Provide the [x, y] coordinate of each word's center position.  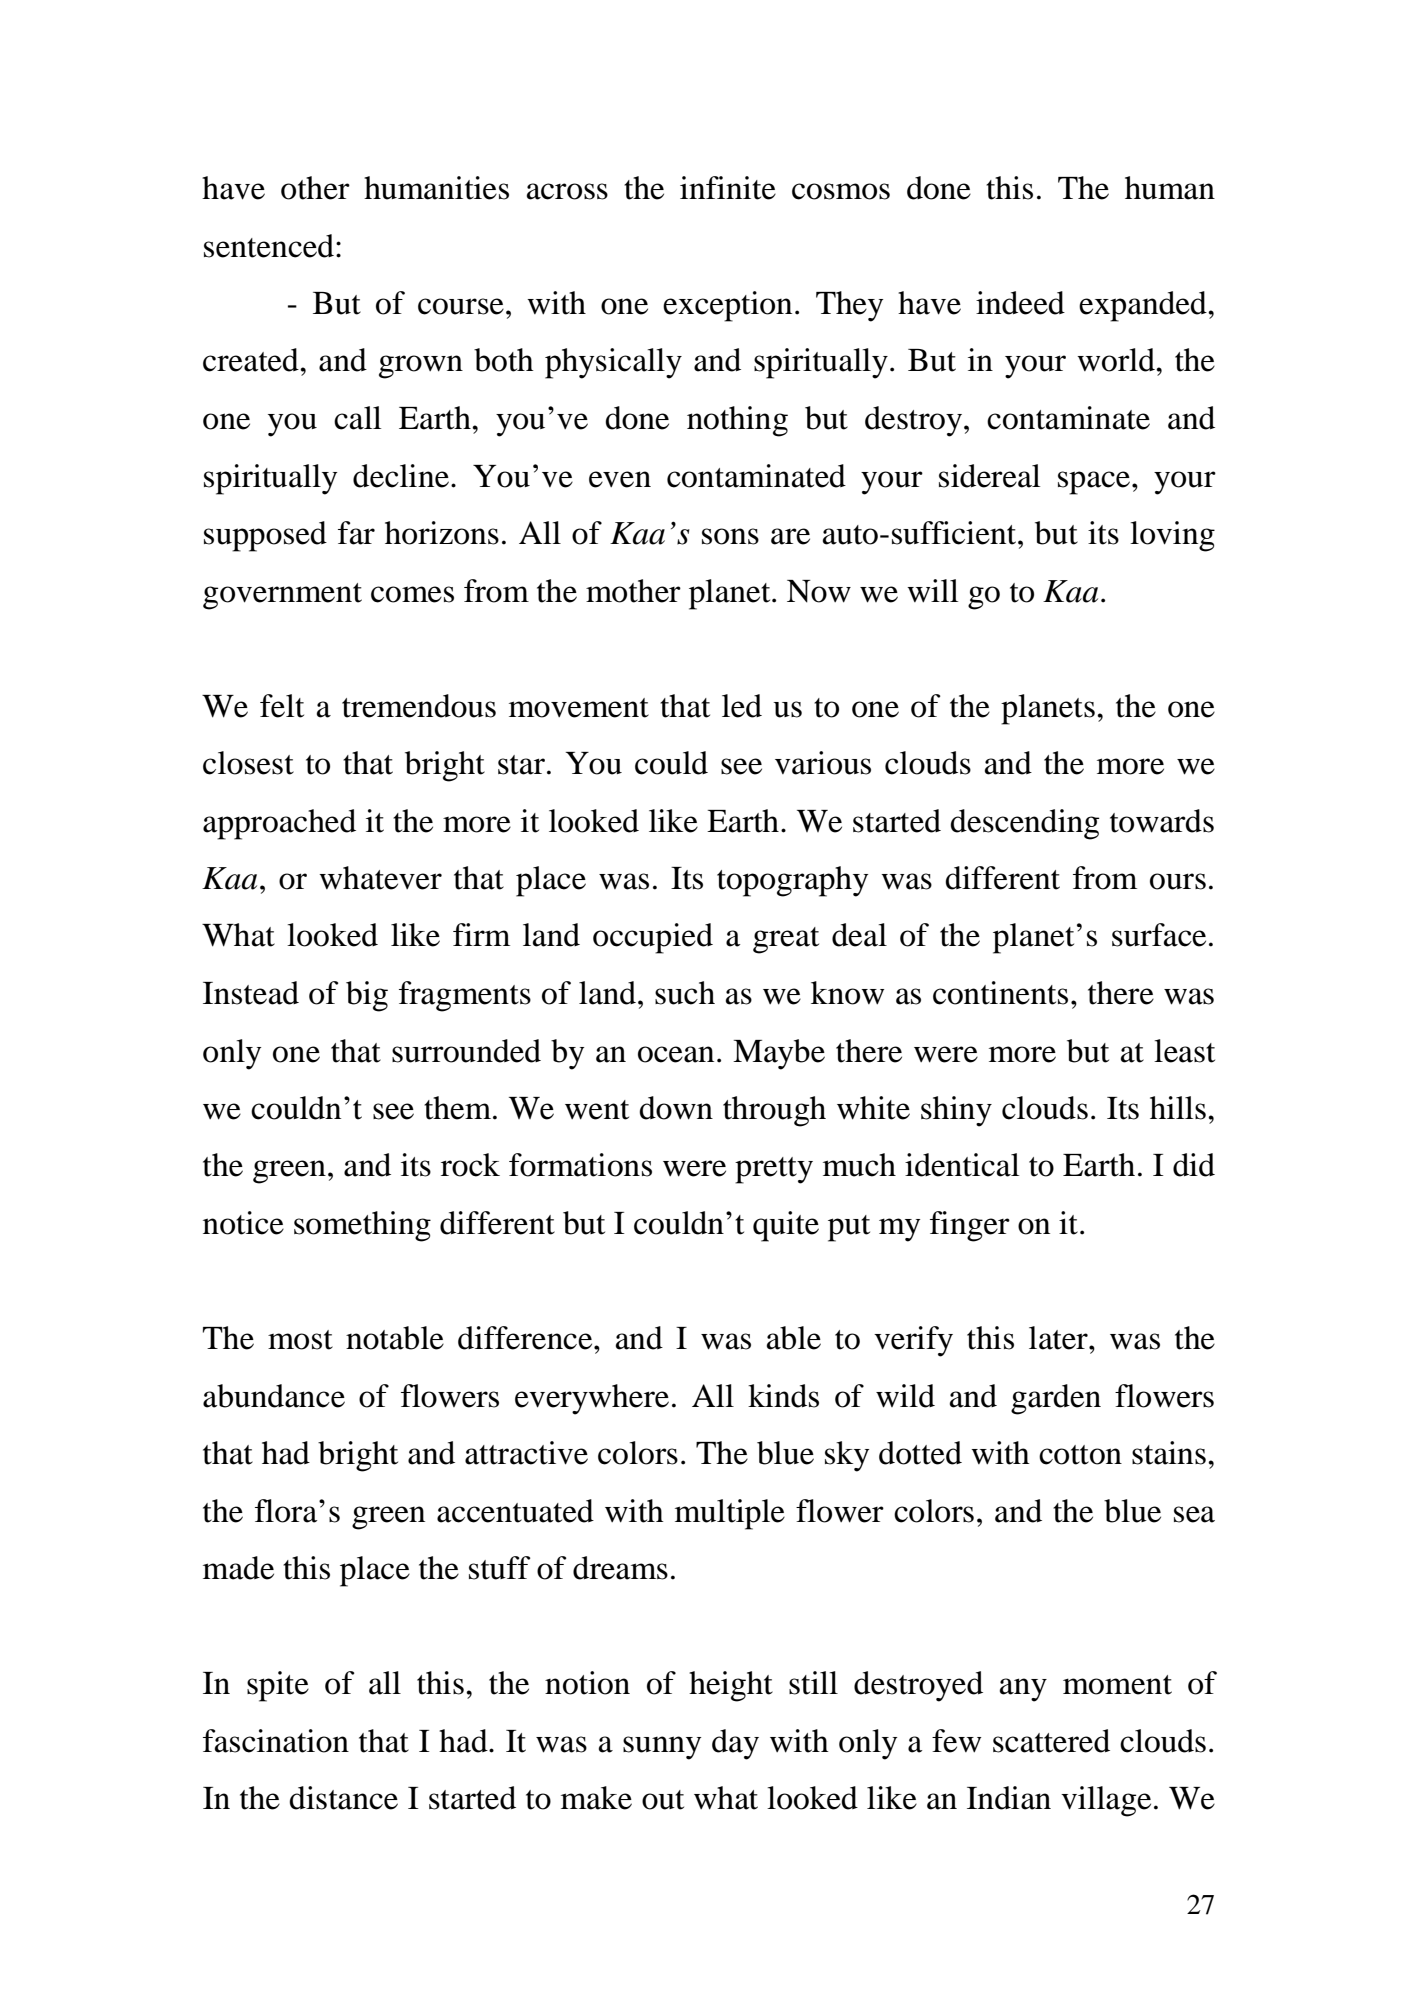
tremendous [419, 706]
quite [786, 1226]
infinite [728, 188]
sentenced [269, 246]
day [735, 1744]
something [362, 1226]
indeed [1020, 303]
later [1059, 1338]
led [742, 706]
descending [1025, 824]
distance [344, 1798]
